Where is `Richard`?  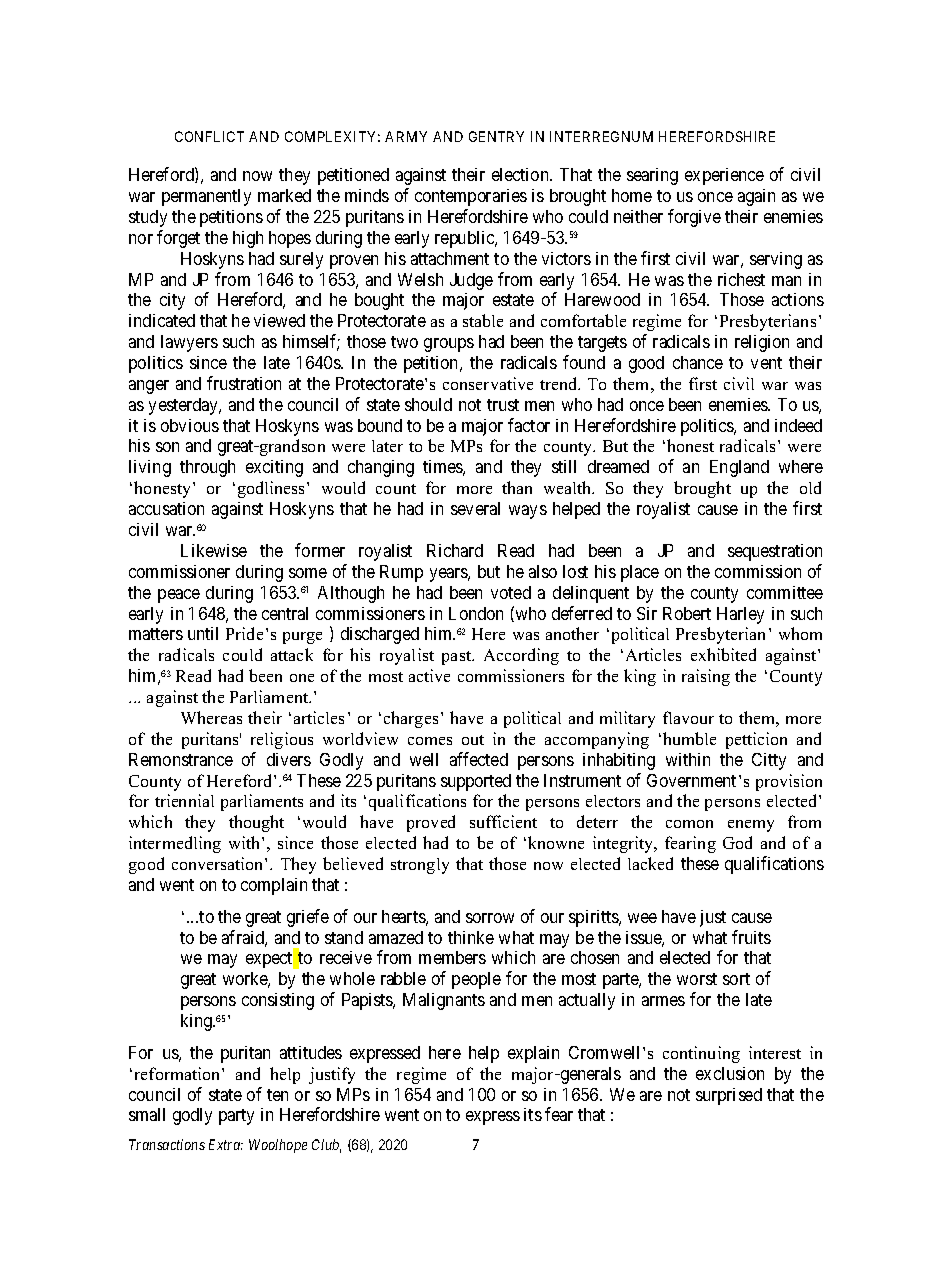
Richard is located at coordinates (455, 550).
